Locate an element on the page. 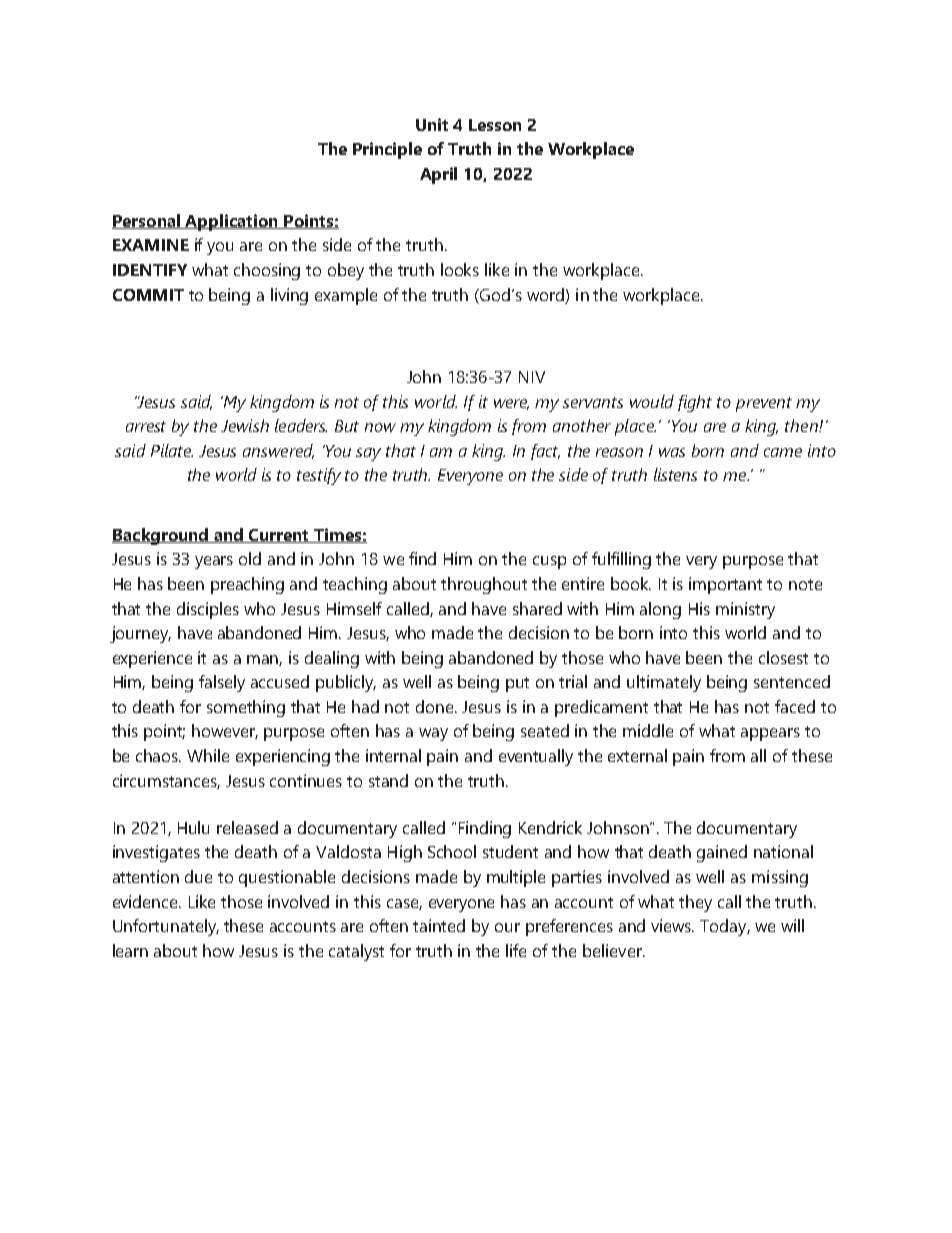 The height and width of the image is (1233, 952). external is located at coordinates (637, 755).
